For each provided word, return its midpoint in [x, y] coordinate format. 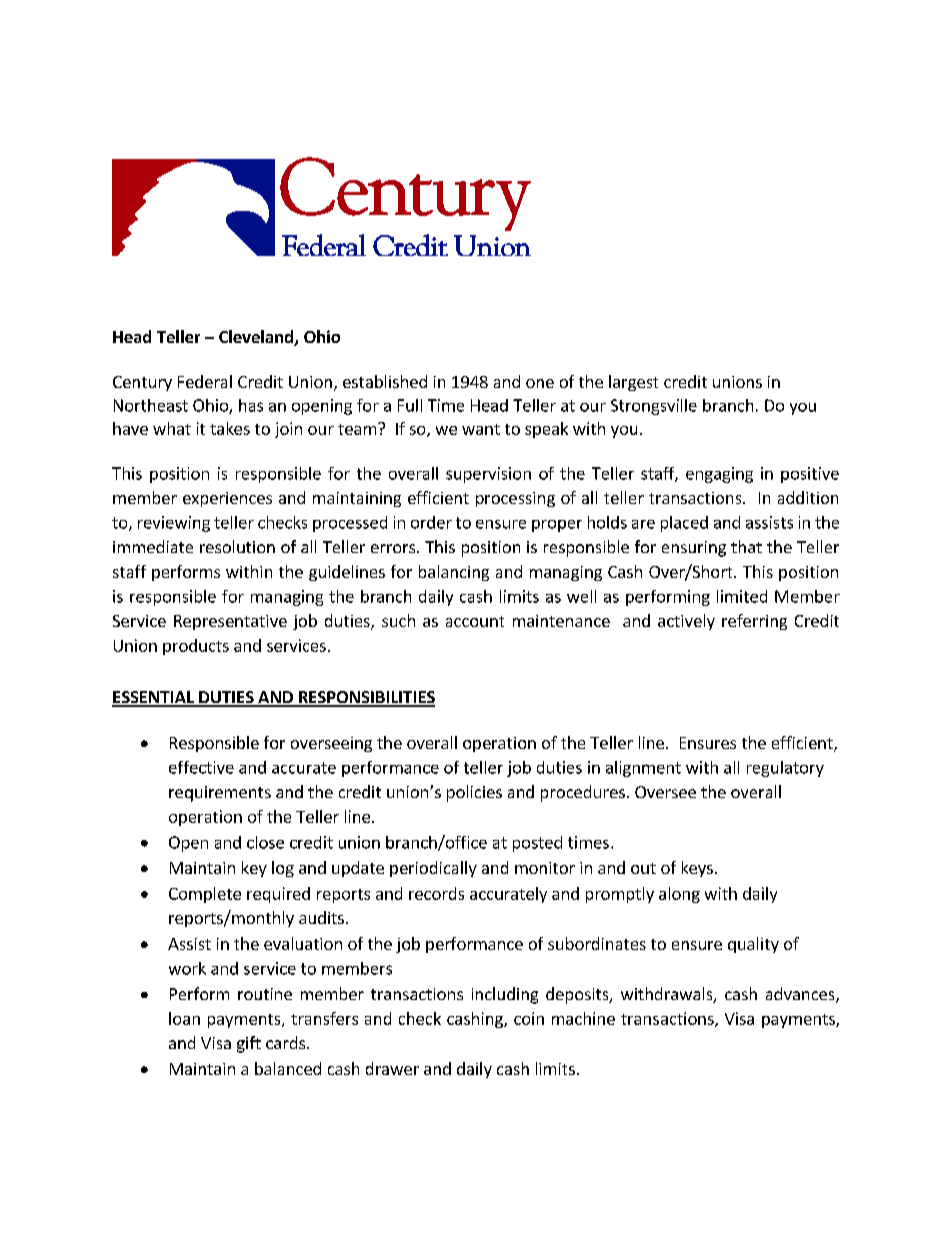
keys [697, 869]
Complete [205, 895]
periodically [433, 869]
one [540, 383]
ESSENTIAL [154, 698]
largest [633, 383]
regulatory [785, 769]
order [431, 522]
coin [529, 1018]
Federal [205, 381]
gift [249, 1044]
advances [801, 995]
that [746, 546]
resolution [237, 546]
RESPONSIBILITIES [365, 698]
